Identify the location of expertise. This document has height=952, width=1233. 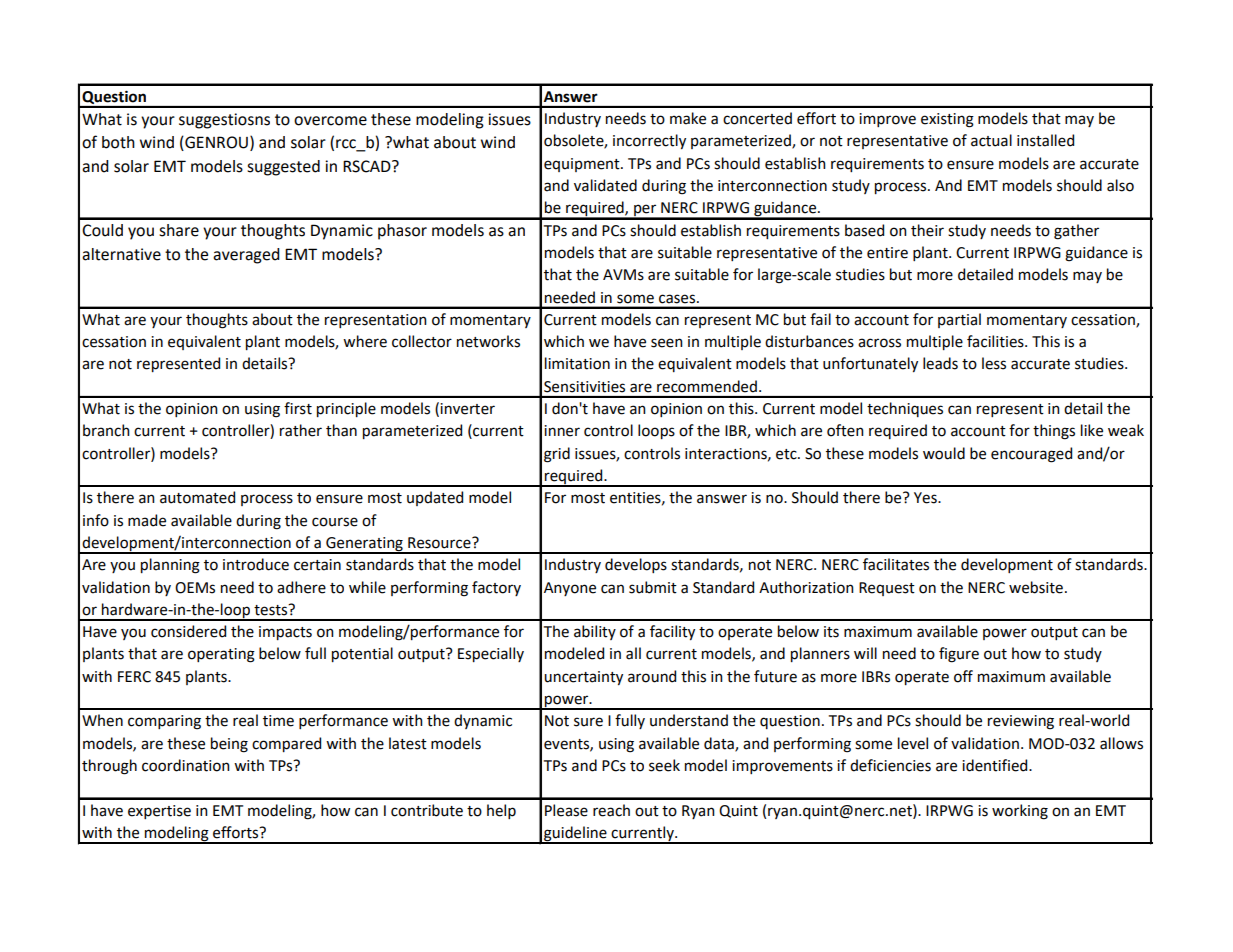
(159, 812).
